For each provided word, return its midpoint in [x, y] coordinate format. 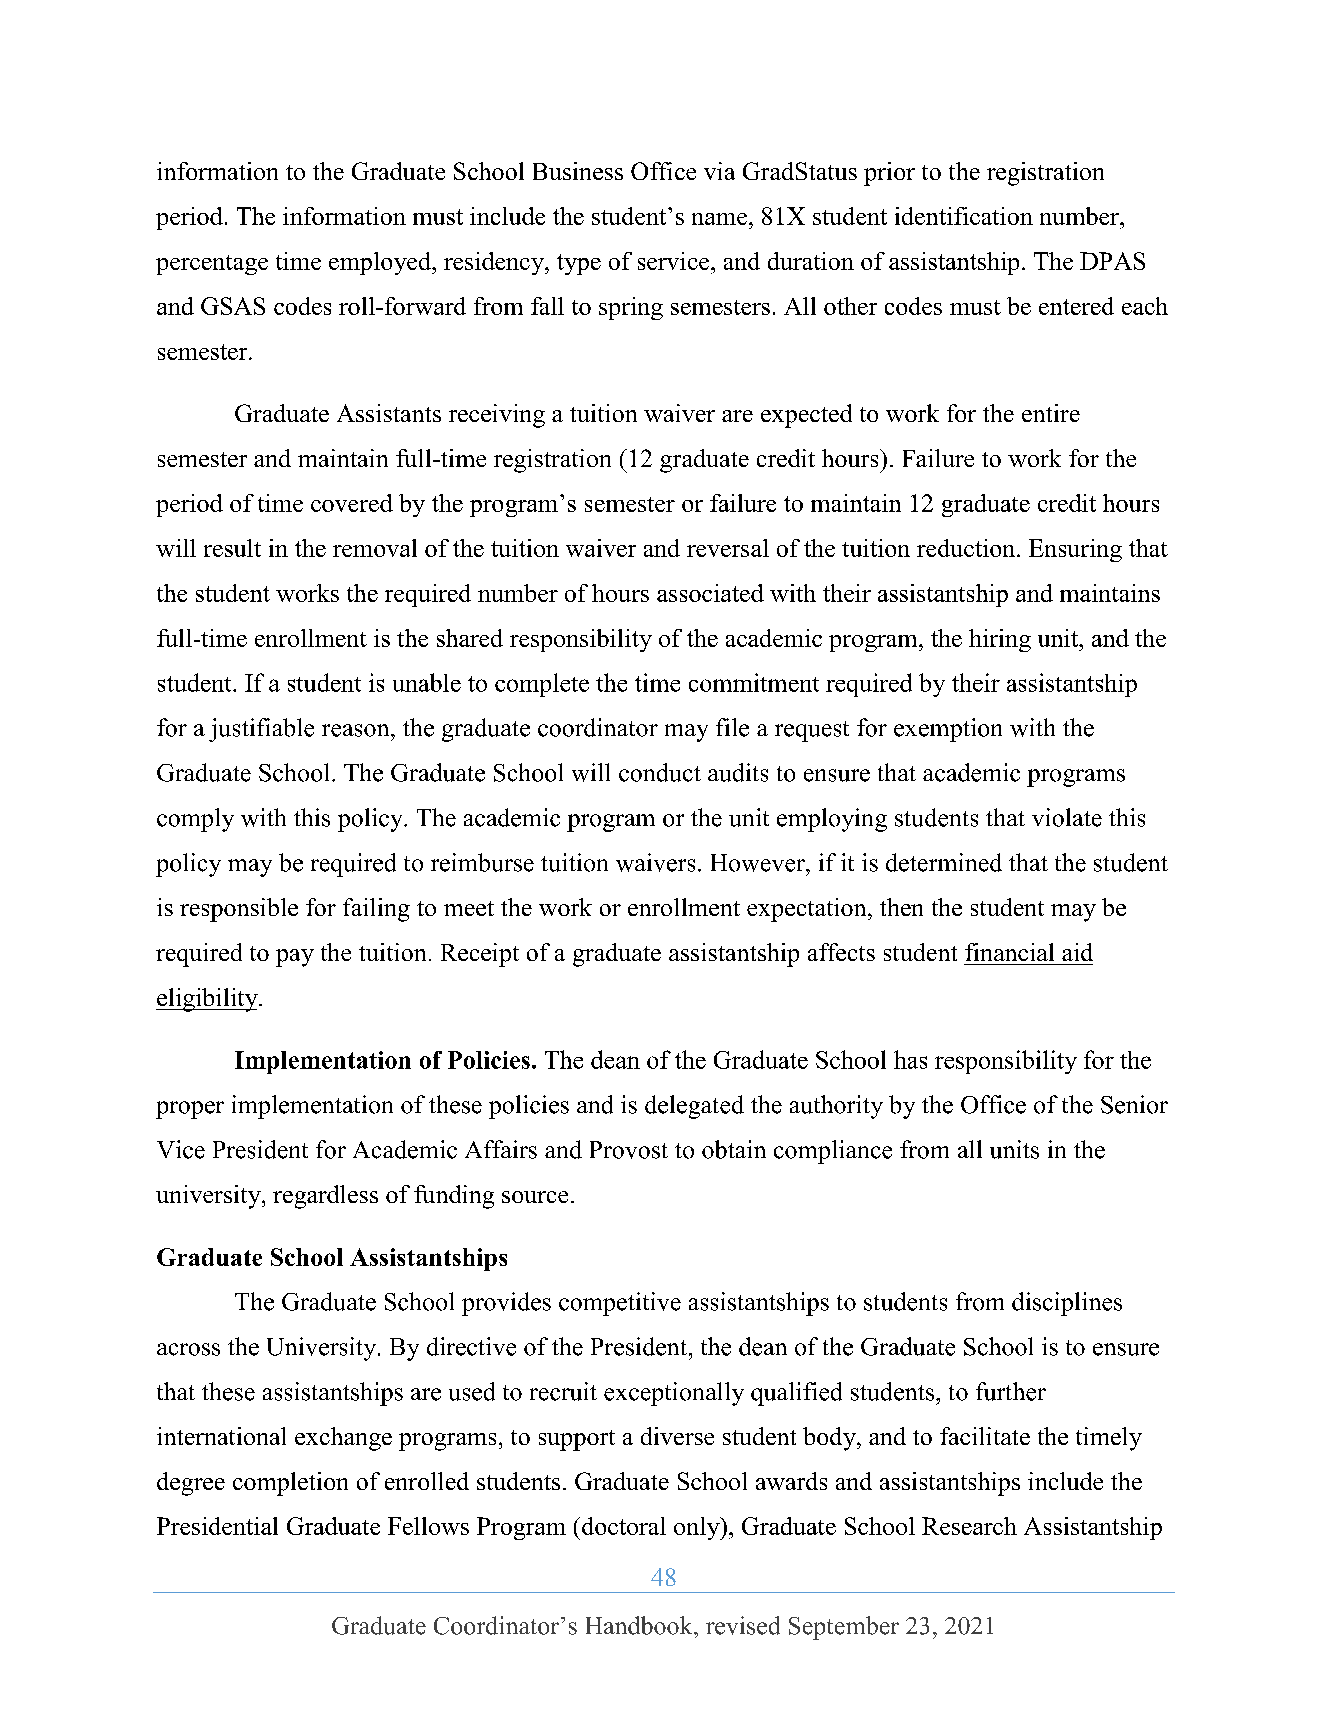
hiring [1000, 640]
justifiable [261, 730]
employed [381, 263]
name [719, 219]
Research [969, 1526]
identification [964, 216]
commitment [754, 682]
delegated [694, 1107]
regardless [325, 1197]
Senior [1134, 1104]
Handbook [640, 1625]
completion [290, 1484]
